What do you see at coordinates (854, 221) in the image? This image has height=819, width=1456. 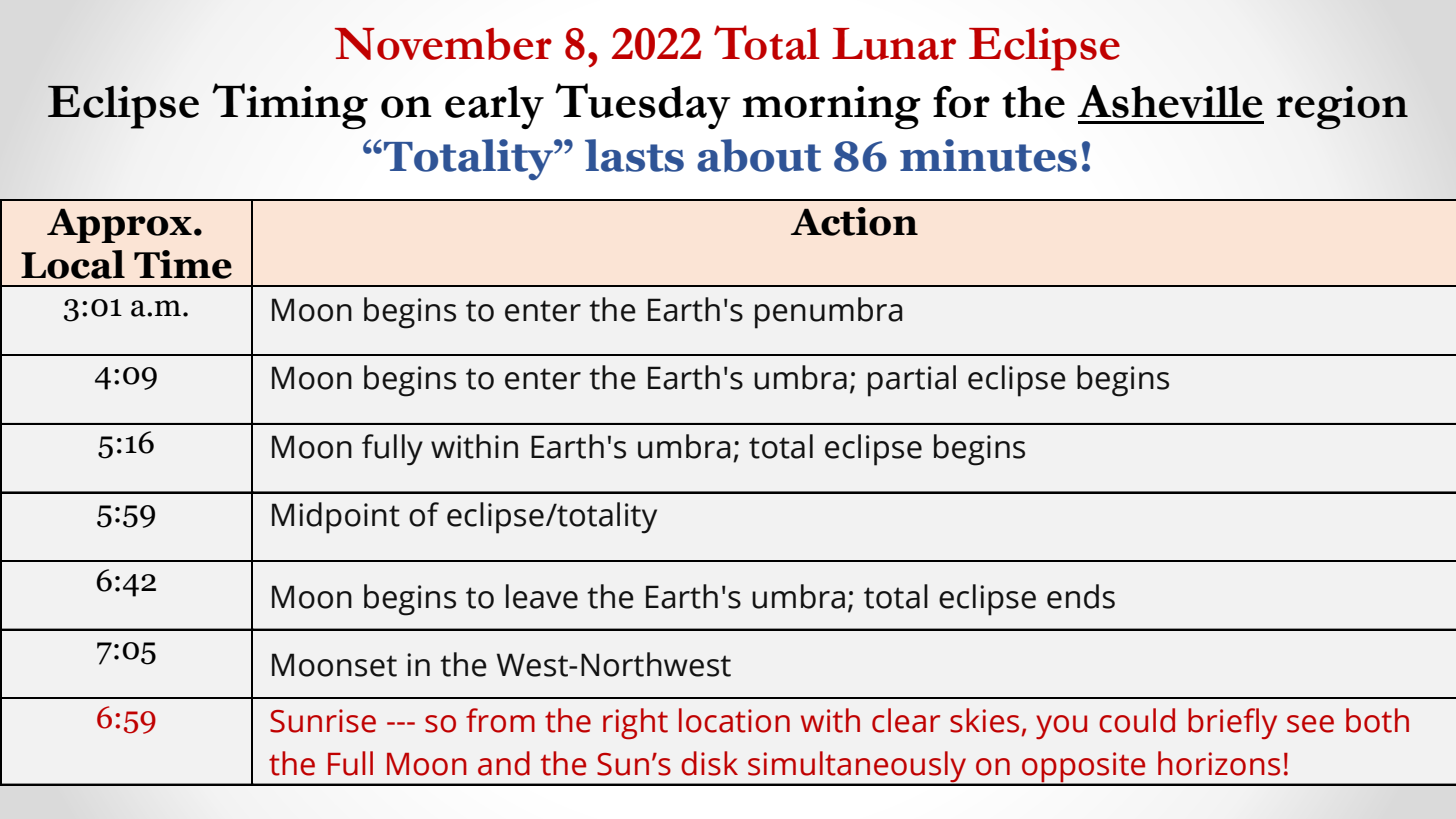 I see `Action` at bounding box center [854, 221].
